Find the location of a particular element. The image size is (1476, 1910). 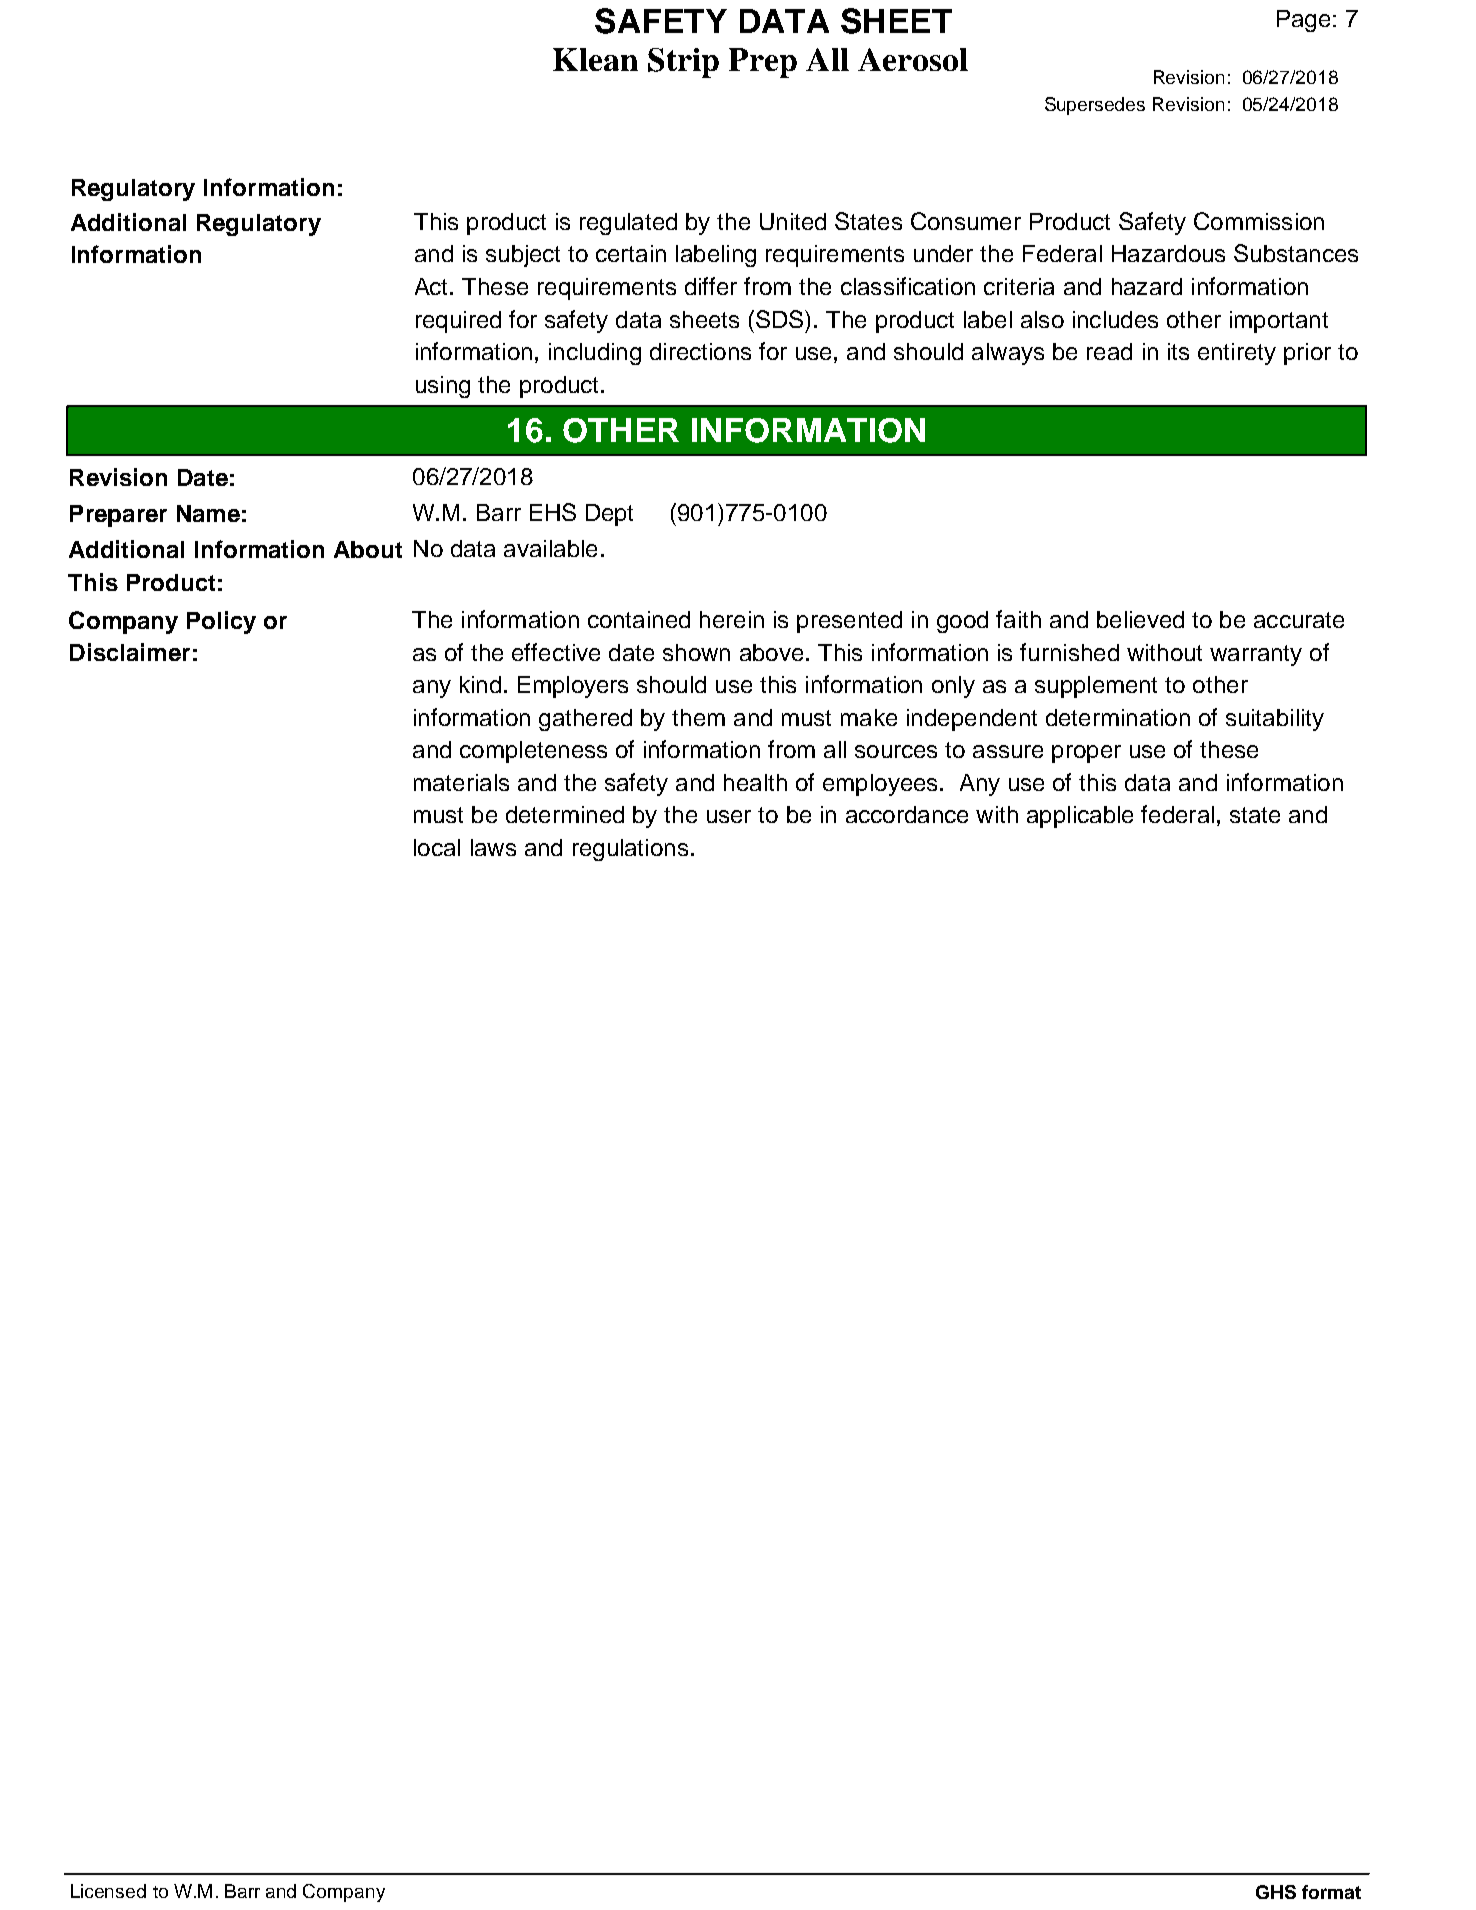

Strip is located at coordinates (683, 63).
